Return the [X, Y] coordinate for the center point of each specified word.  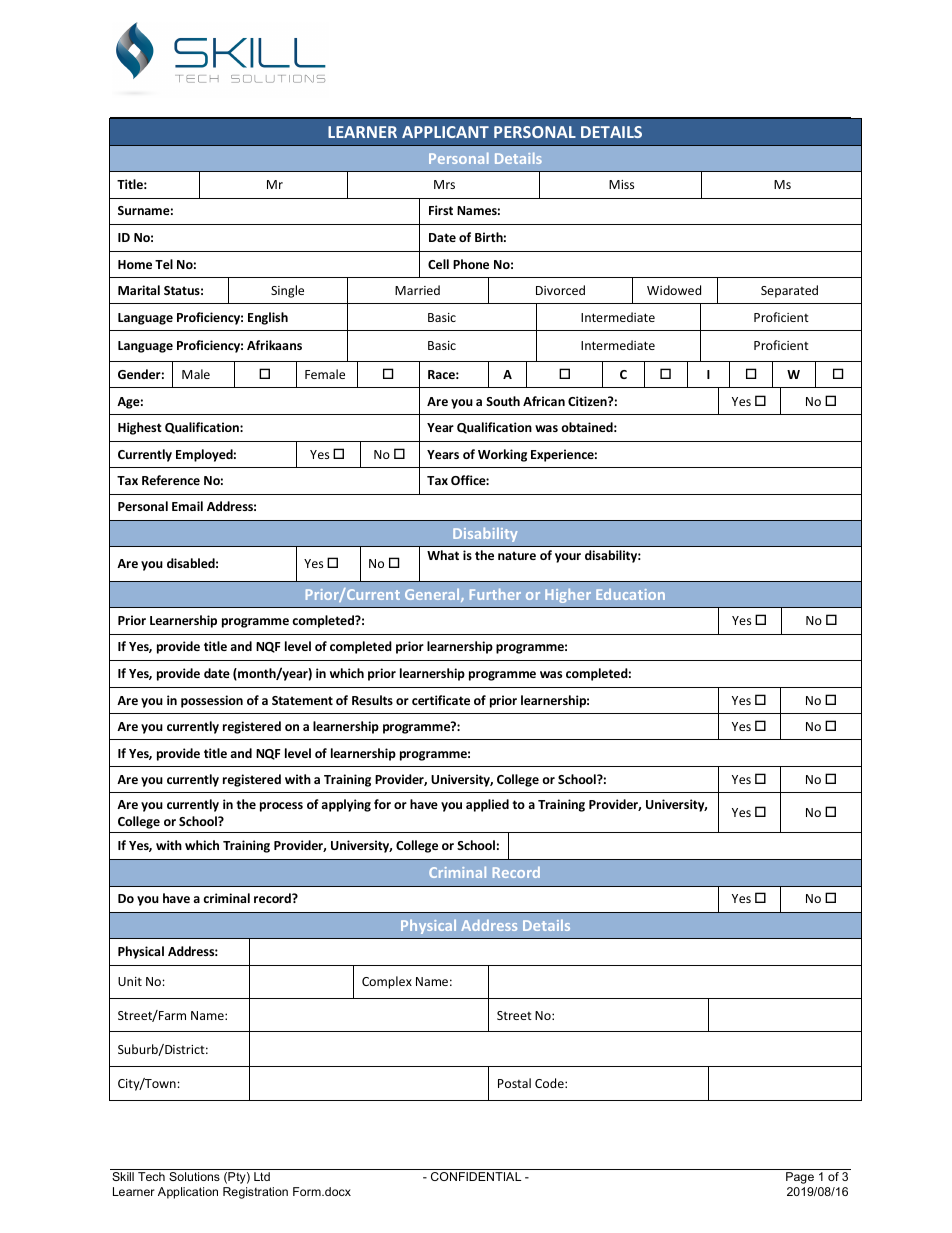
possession [212, 701]
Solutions [194, 1176]
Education [630, 594]
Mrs [444, 184]
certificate [441, 700]
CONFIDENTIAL [476, 1176]
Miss [621, 184]
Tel [164, 264]
